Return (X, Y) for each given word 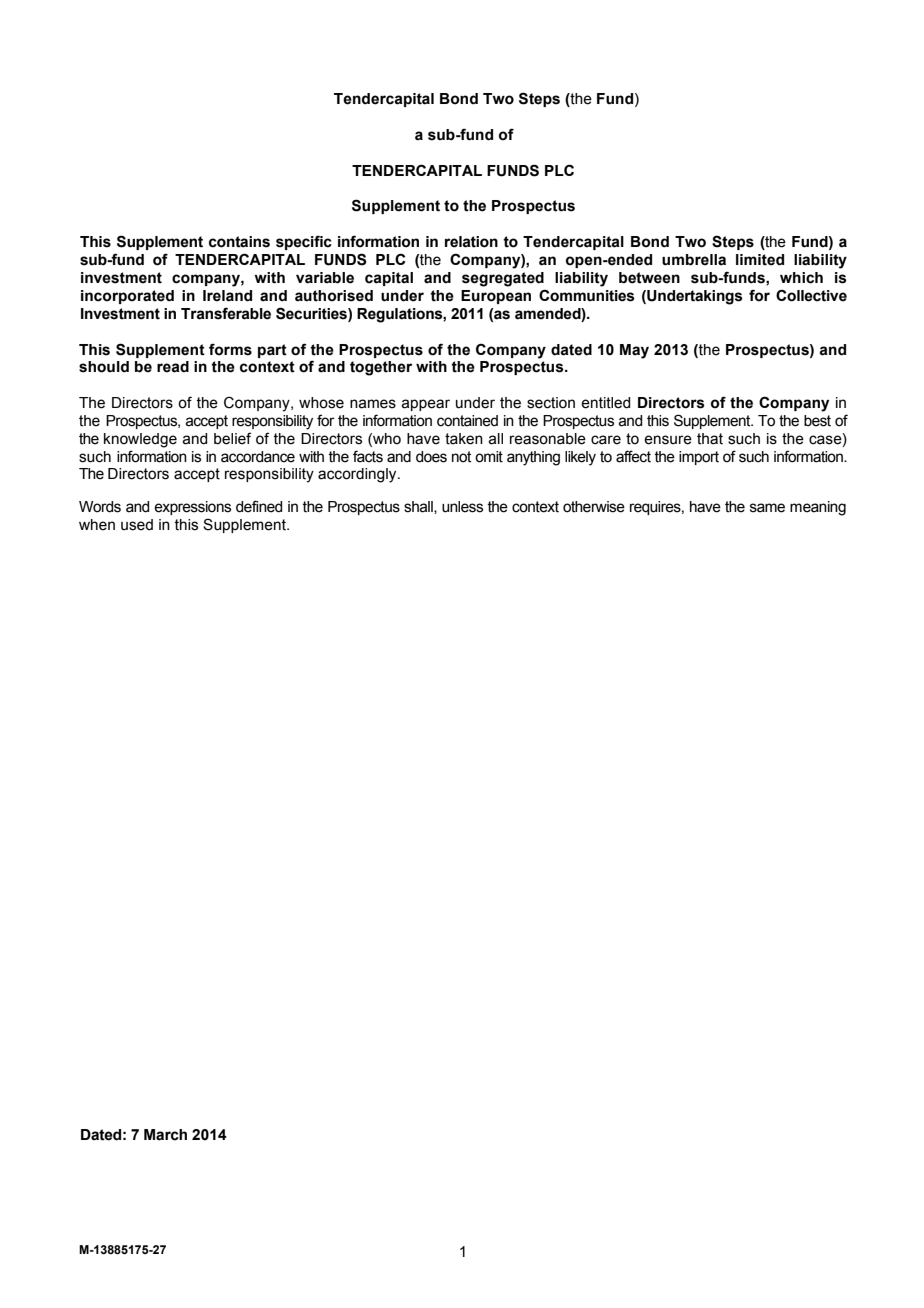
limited (760, 260)
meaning (818, 508)
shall (419, 507)
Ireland (227, 296)
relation (471, 242)
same (767, 508)
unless (462, 507)
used (137, 525)
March (165, 1135)
